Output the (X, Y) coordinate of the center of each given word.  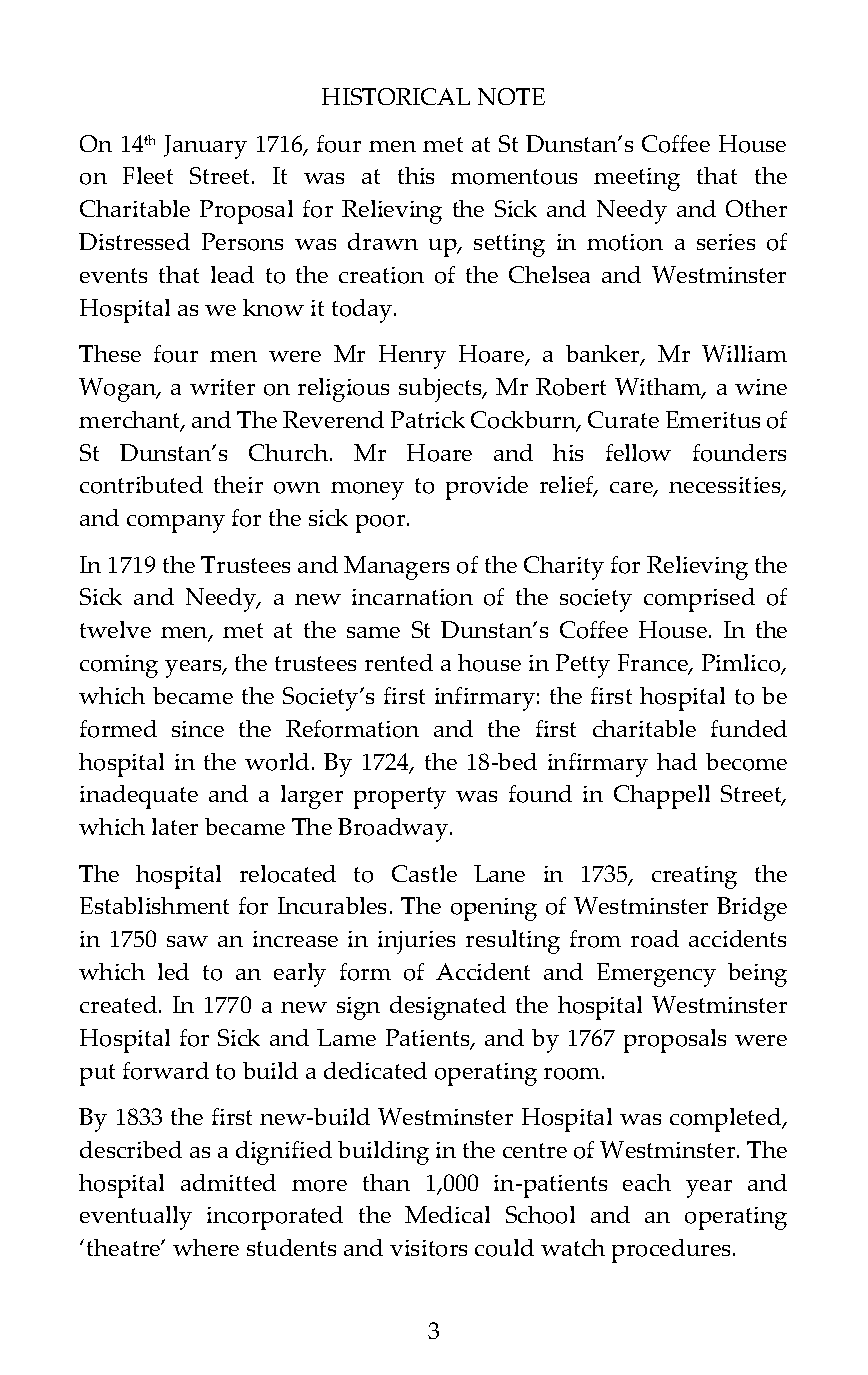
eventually (136, 1218)
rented (399, 662)
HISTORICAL (396, 96)
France (654, 664)
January (205, 147)
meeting (637, 179)
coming (119, 666)
